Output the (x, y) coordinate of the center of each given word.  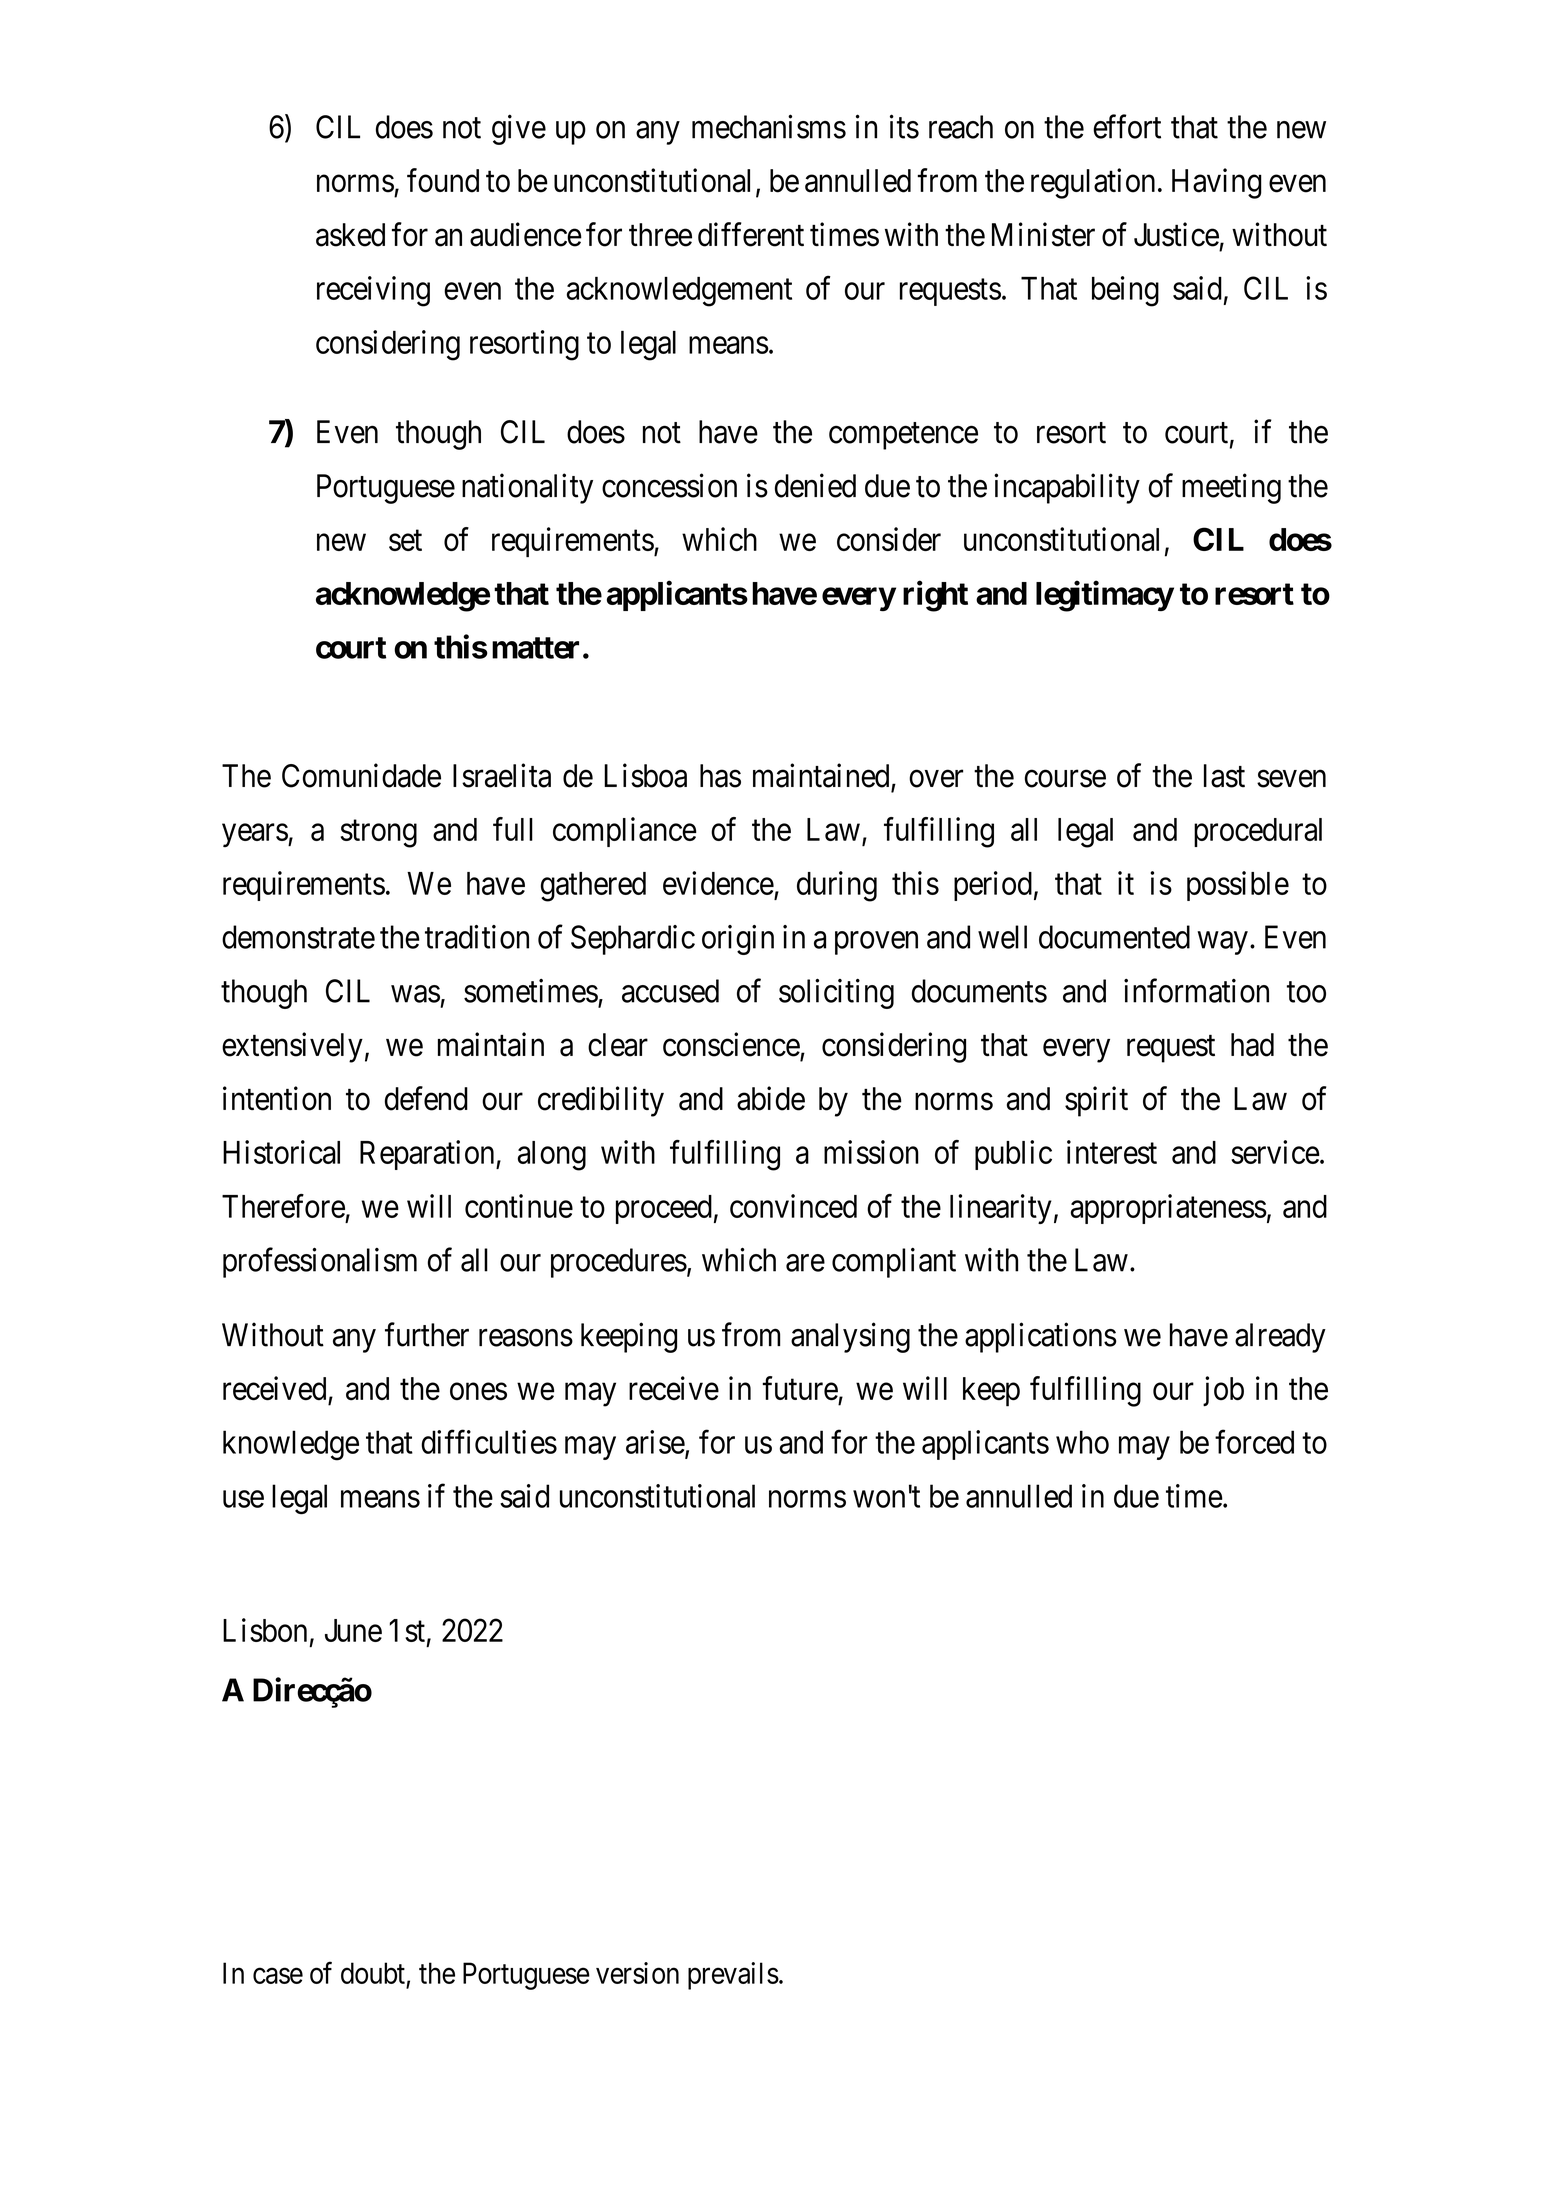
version (637, 1973)
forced (1254, 1442)
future (800, 1388)
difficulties (489, 1442)
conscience (732, 1045)
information (1196, 990)
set (405, 540)
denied (815, 485)
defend (426, 1098)
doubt (373, 1973)
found (443, 180)
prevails (733, 1976)
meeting (1231, 488)
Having (1217, 183)
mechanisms (769, 126)
